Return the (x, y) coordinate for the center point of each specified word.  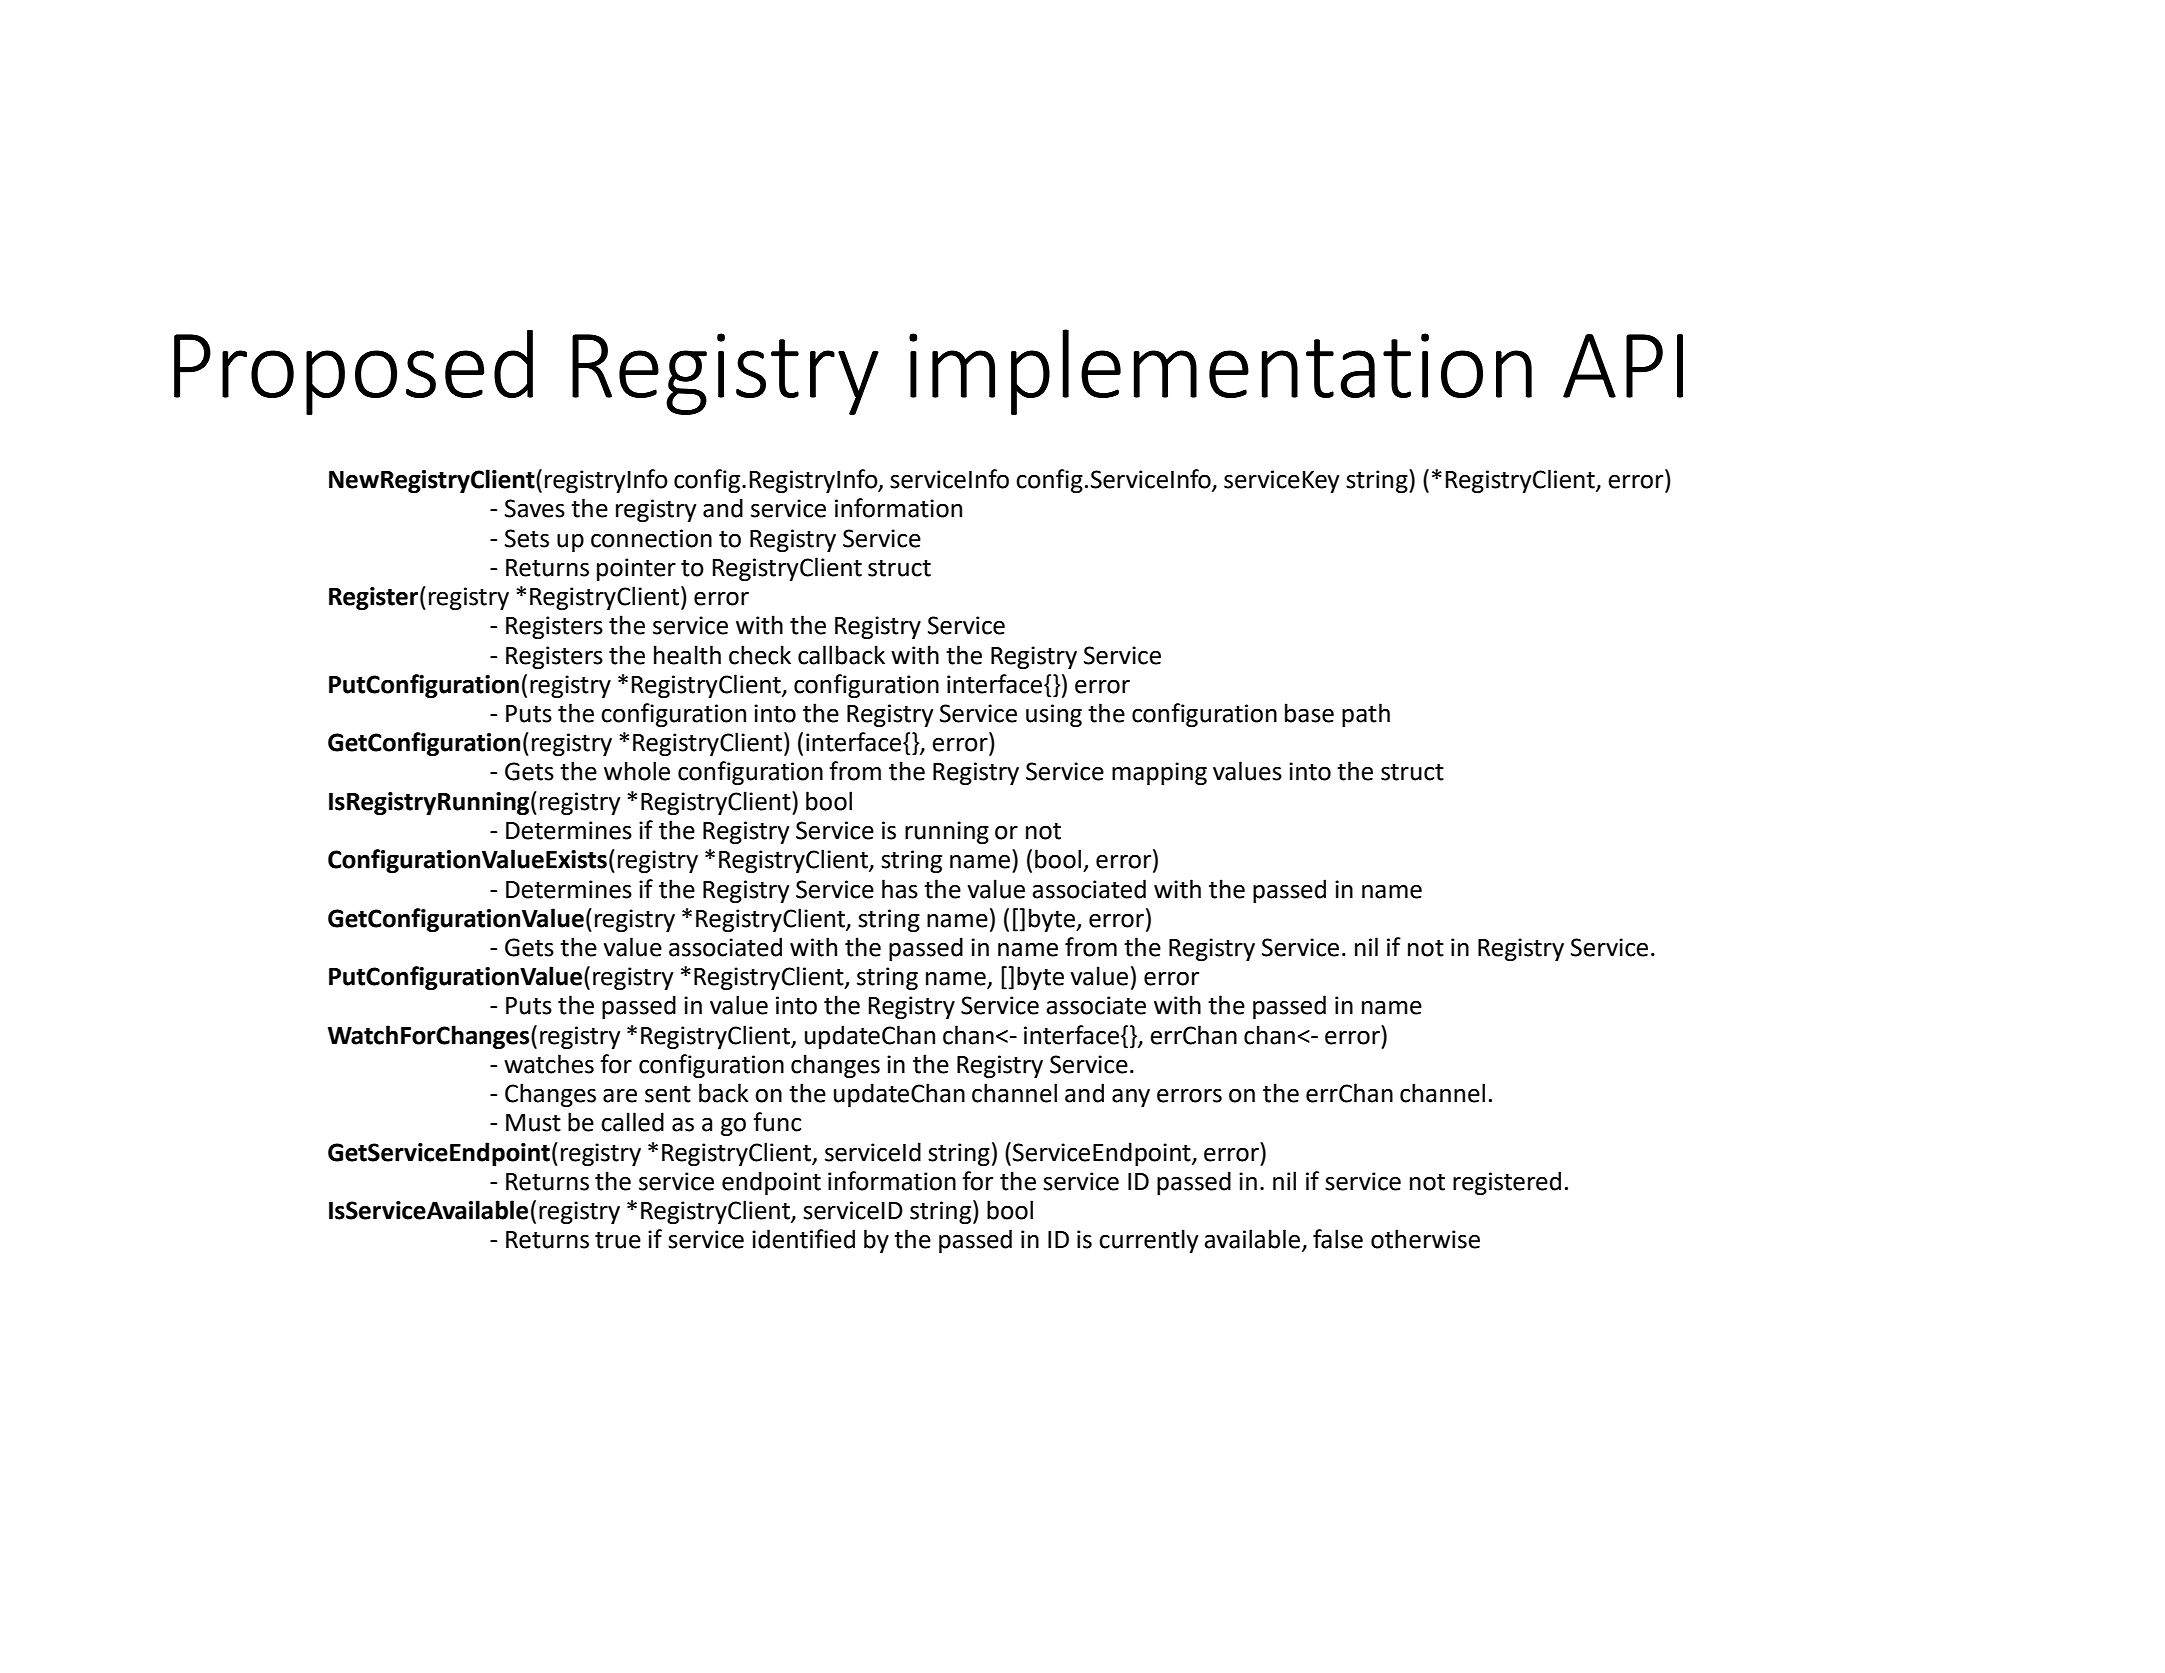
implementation (1220, 372)
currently (1148, 1241)
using (1054, 715)
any (1131, 1098)
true (618, 1240)
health (687, 655)
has (900, 889)
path (1366, 715)
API (1623, 366)
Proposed (353, 372)
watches (549, 1064)
